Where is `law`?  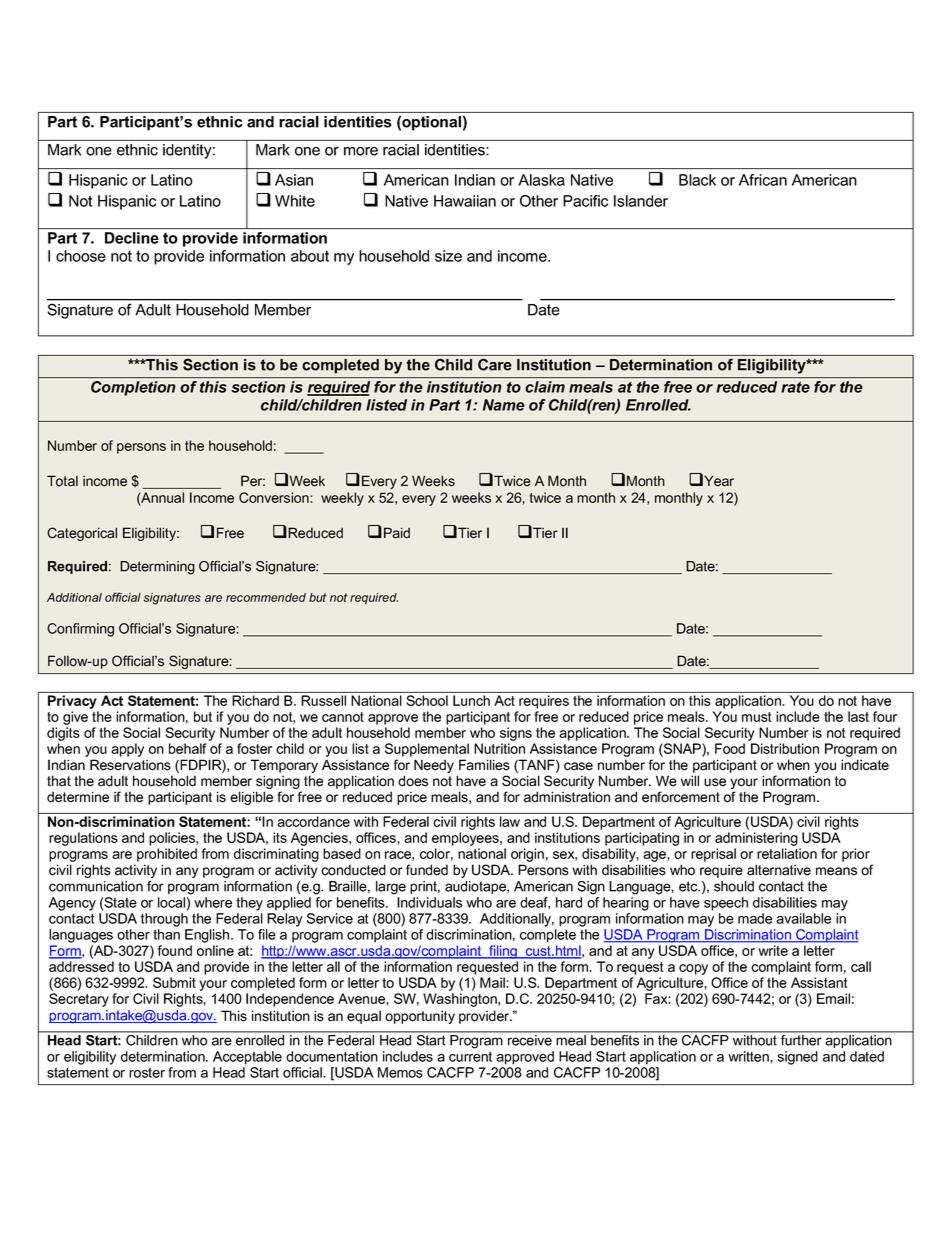
law is located at coordinates (510, 821).
